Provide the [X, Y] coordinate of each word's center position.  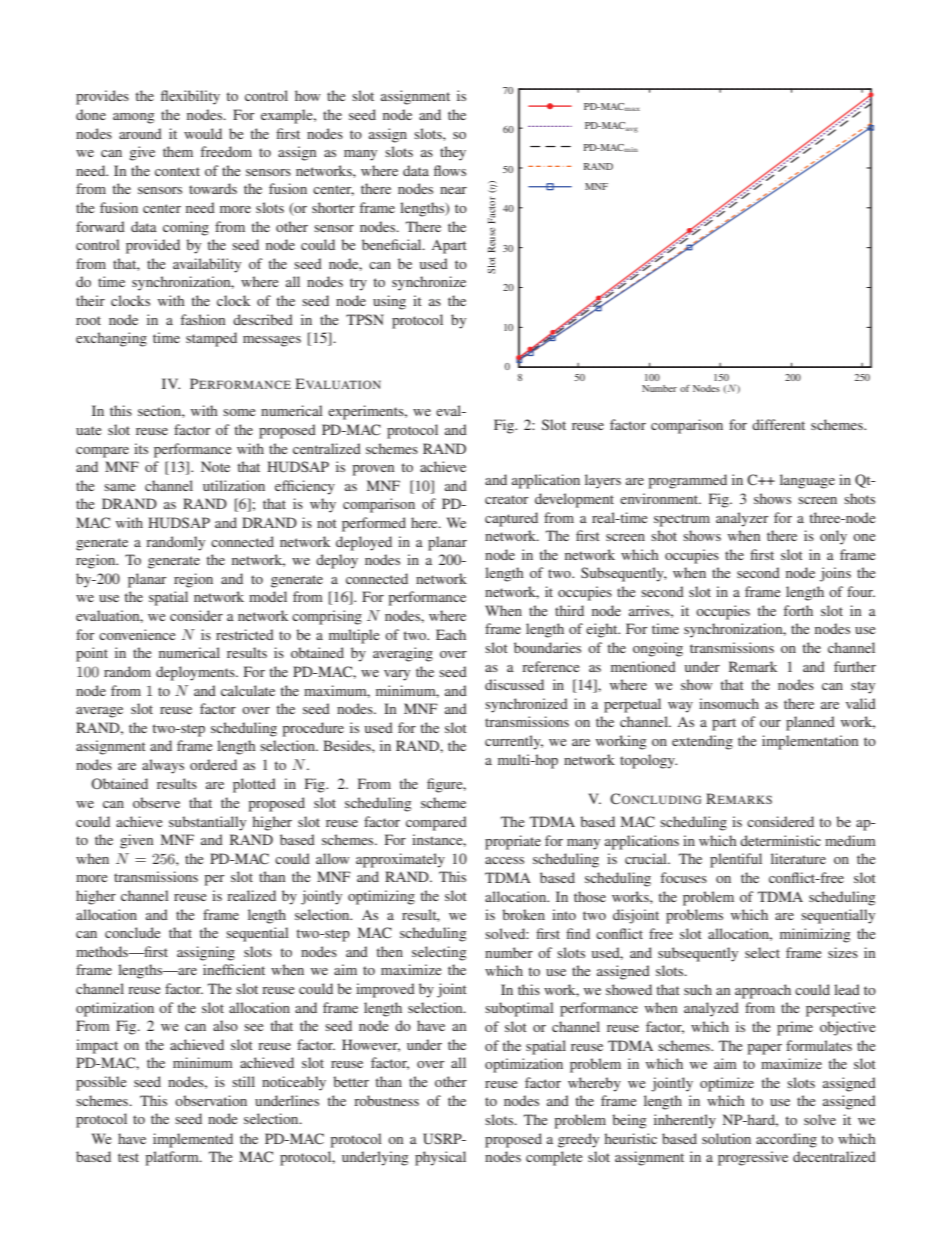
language [807, 481]
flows [450, 170]
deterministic [780, 840]
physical [440, 1158]
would [203, 133]
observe [156, 802]
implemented [193, 1140]
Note [215, 466]
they [453, 153]
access [504, 860]
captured [511, 519]
